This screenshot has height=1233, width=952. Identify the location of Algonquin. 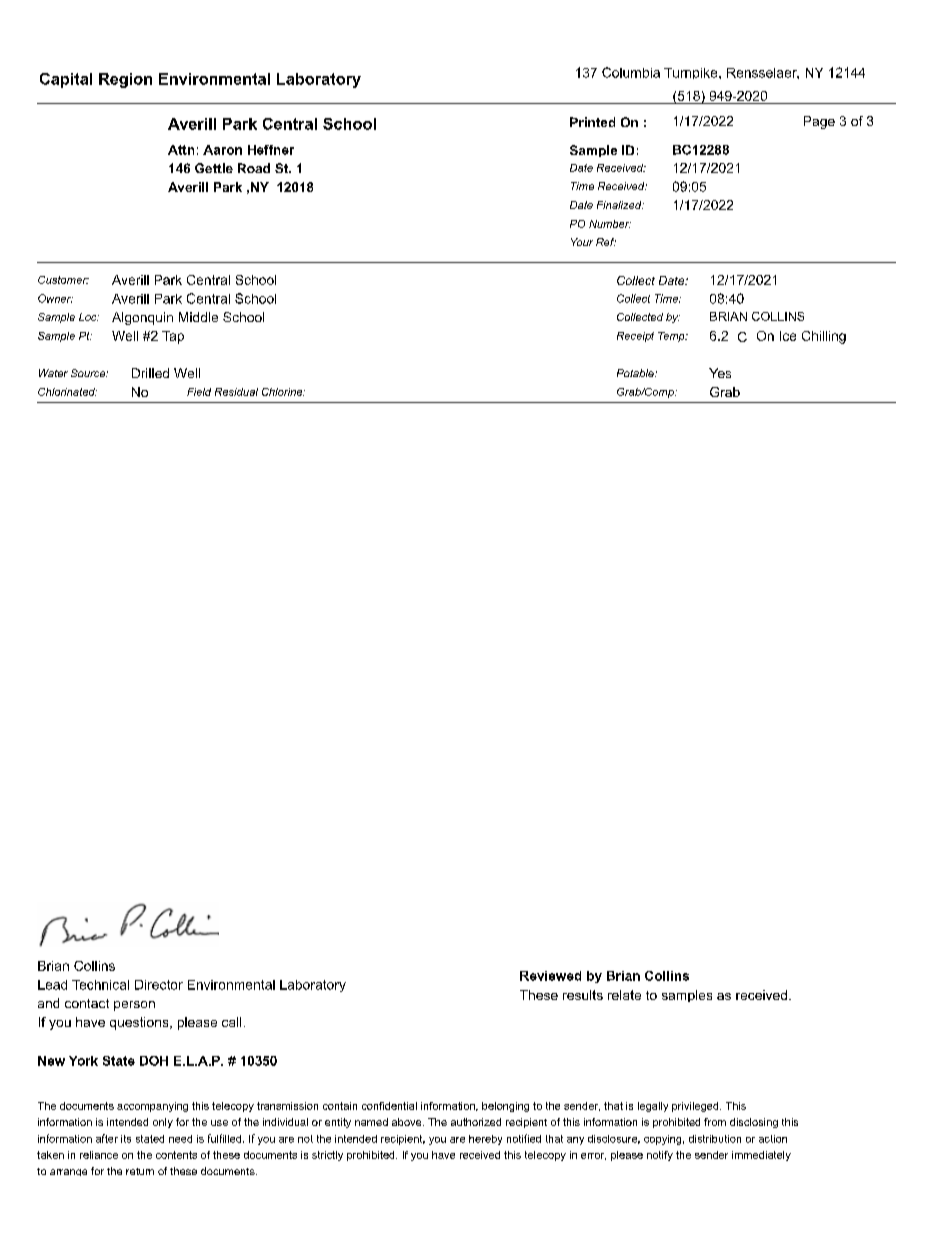
(142, 318).
